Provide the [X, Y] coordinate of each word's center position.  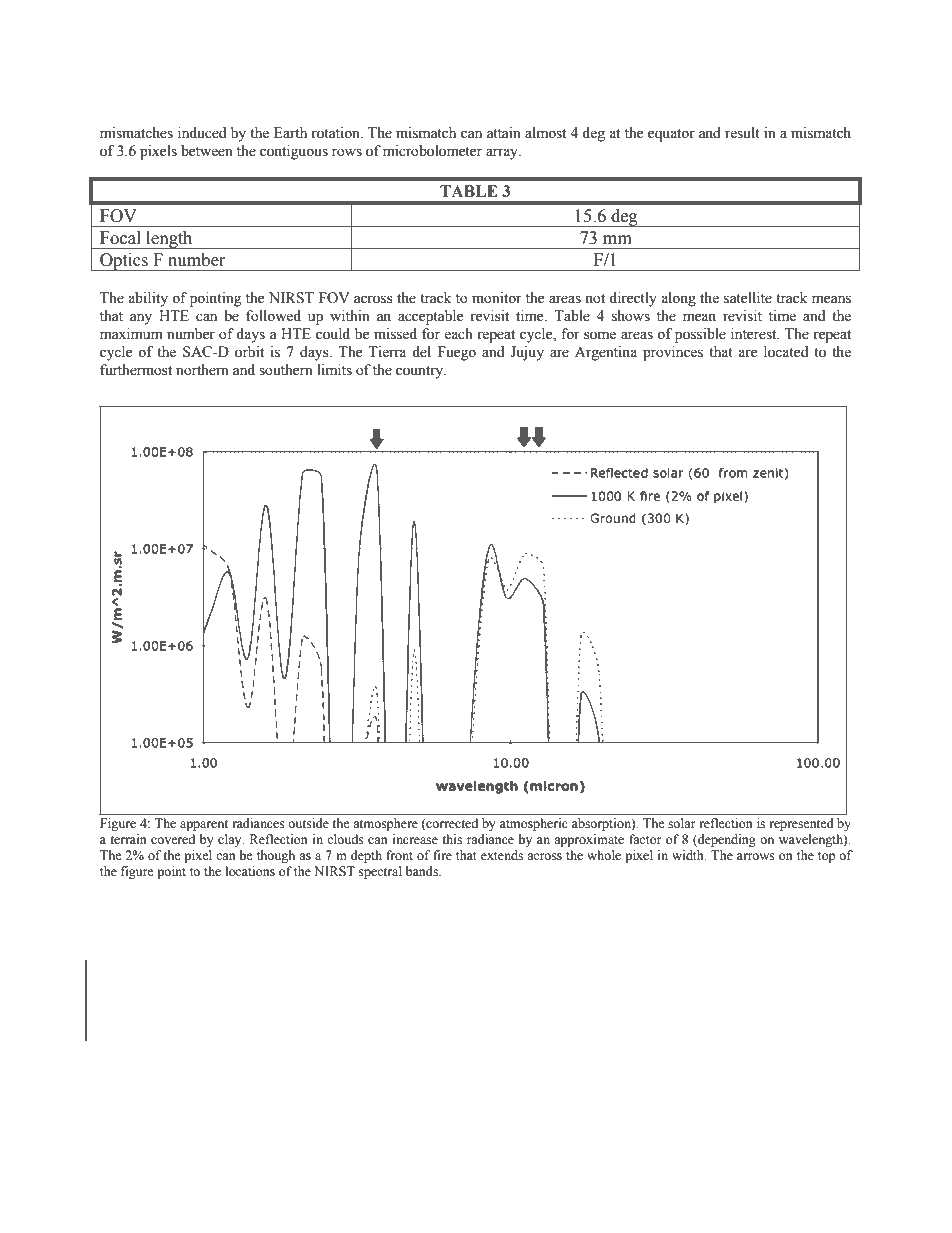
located [786, 352]
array [503, 154]
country [421, 372]
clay [231, 840]
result [742, 133]
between [207, 151]
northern [202, 370]
